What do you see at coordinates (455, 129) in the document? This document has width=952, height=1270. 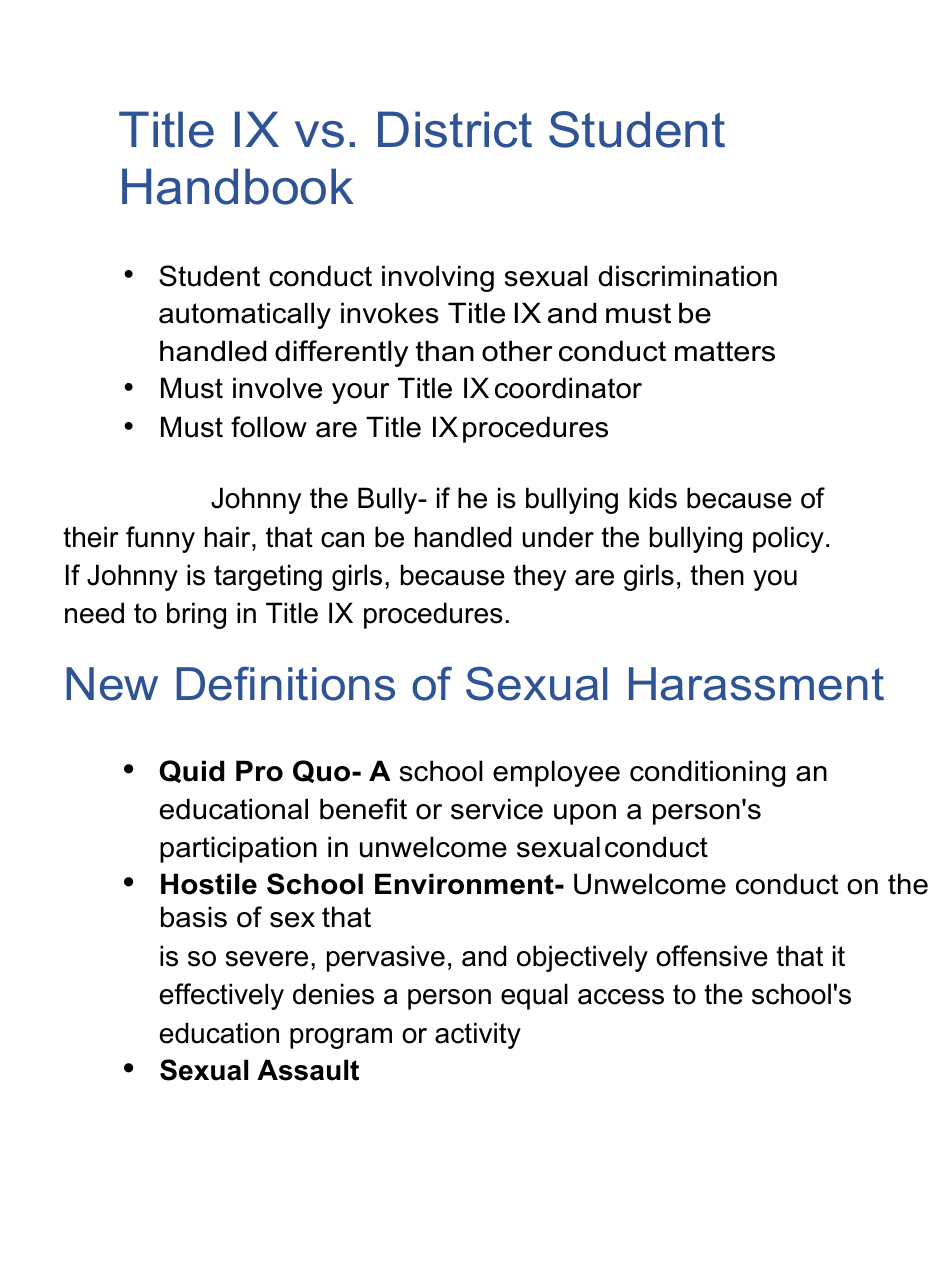 I see `District` at bounding box center [455, 129].
